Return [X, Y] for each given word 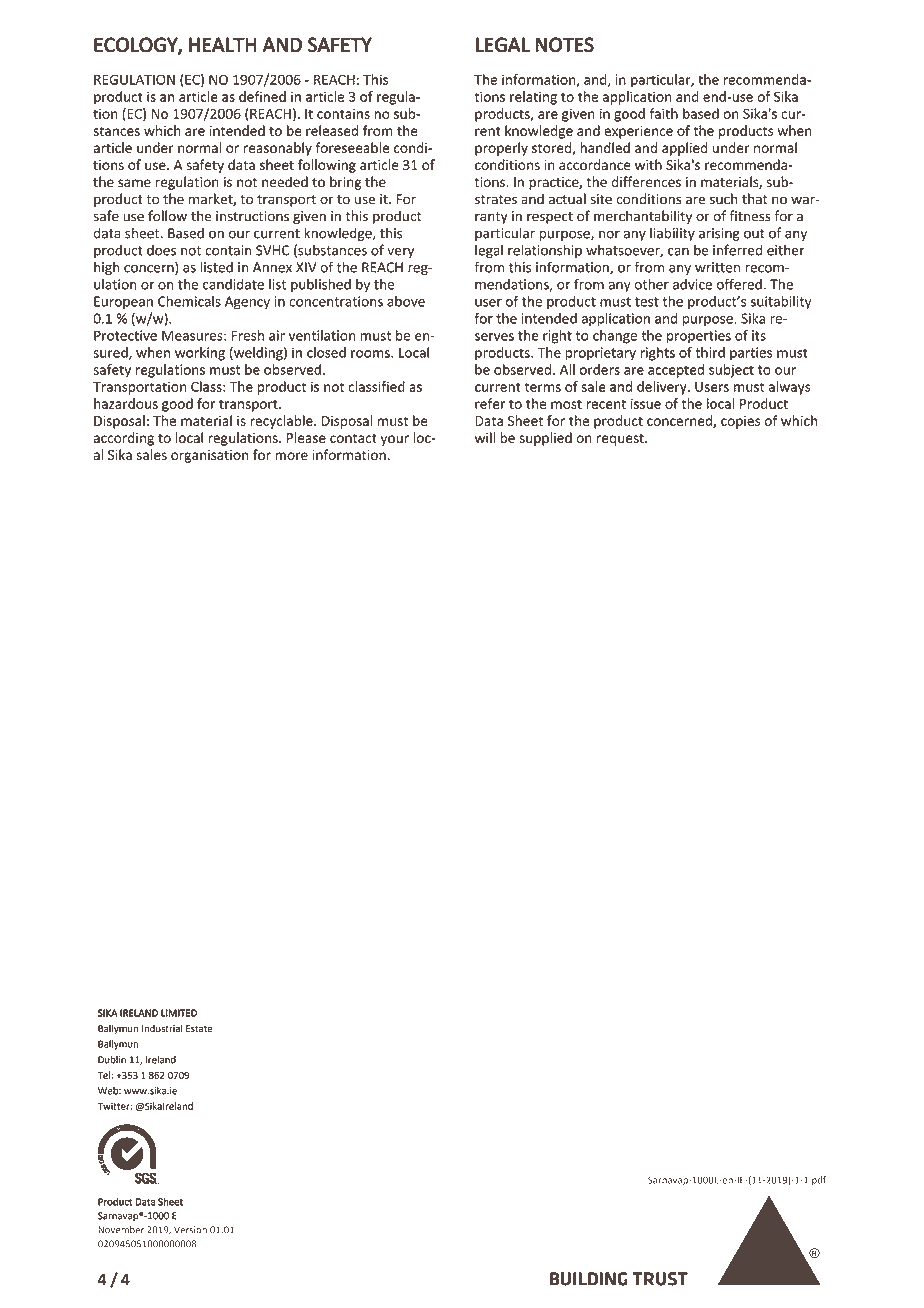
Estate [199, 1029]
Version [190, 1230]
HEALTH [223, 45]
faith [664, 113]
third [710, 352]
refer [490, 403]
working [200, 354]
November [121, 1230]
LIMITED [179, 1013]
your [395, 440]
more [291, 456]
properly [501, 149]
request [621, 440]
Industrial [162, 1028]
